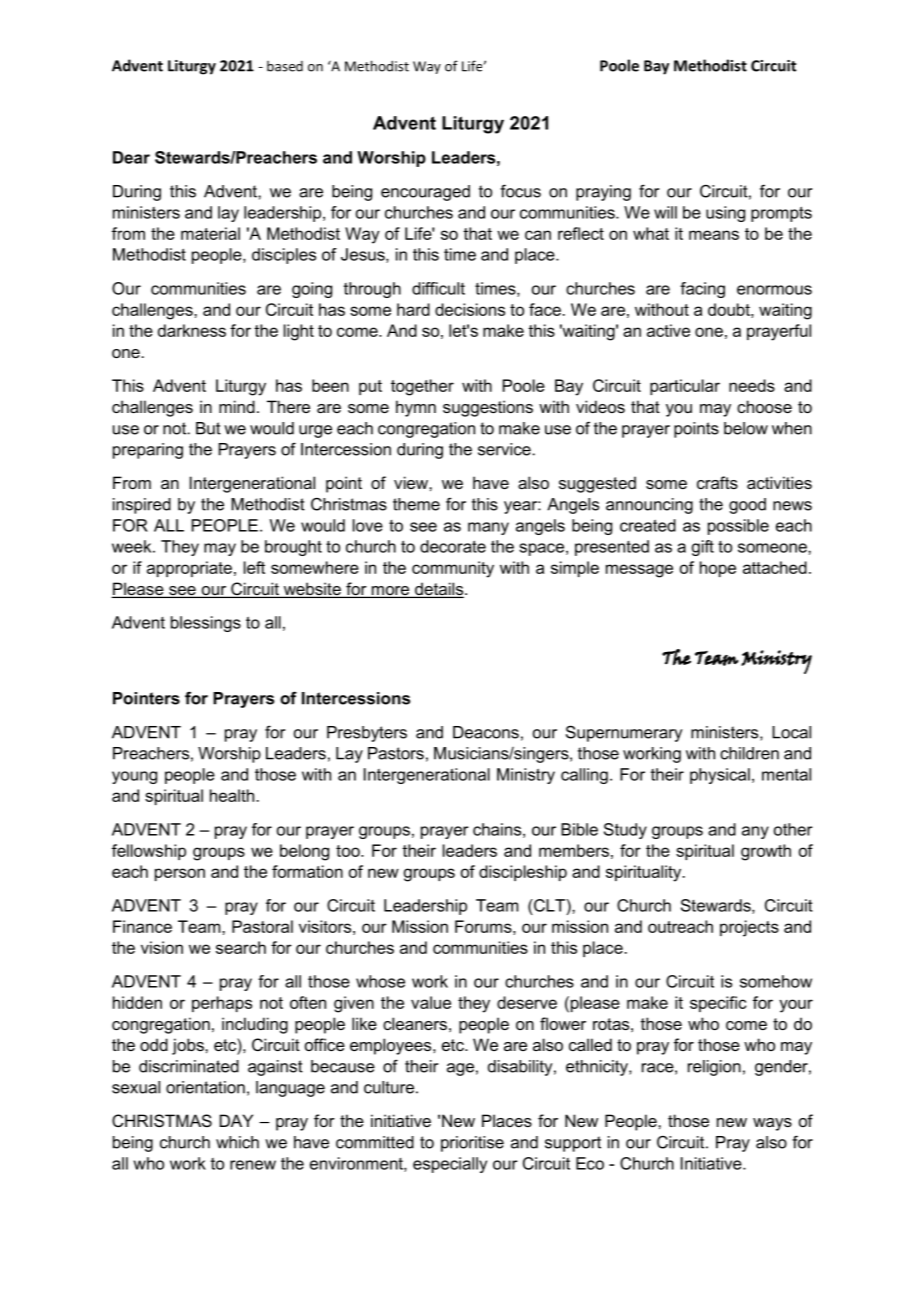 Image resolution: width=924 pixels, height=1308 pixels. What do you see at coordinates (425, 193) in the document?
I see `encouraged` at bounding box center [425, 193].
